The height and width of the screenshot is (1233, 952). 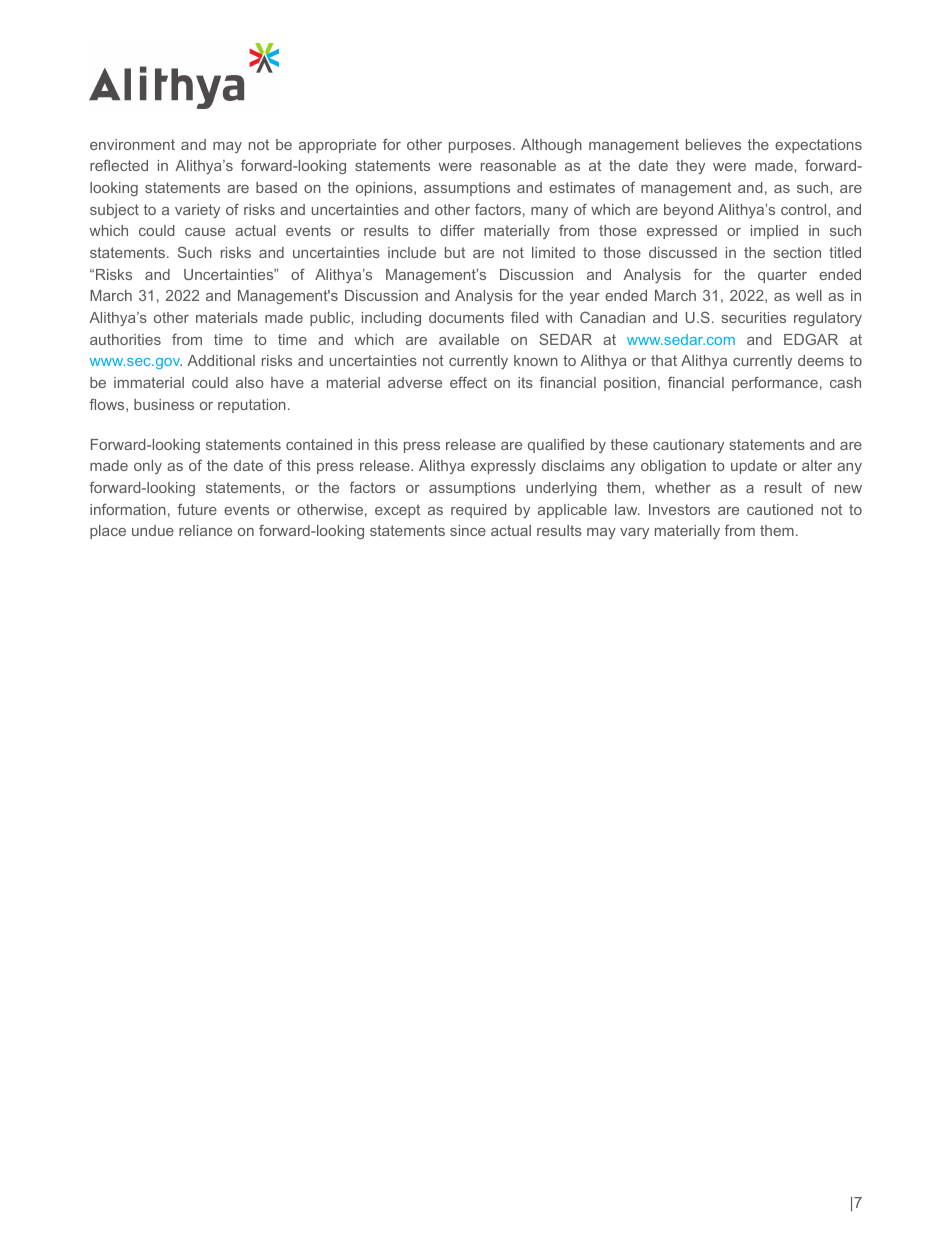 What do you see at coordinates (713, 144) in the screenshot?
I see `believes` at bounding box center [713, 144].
